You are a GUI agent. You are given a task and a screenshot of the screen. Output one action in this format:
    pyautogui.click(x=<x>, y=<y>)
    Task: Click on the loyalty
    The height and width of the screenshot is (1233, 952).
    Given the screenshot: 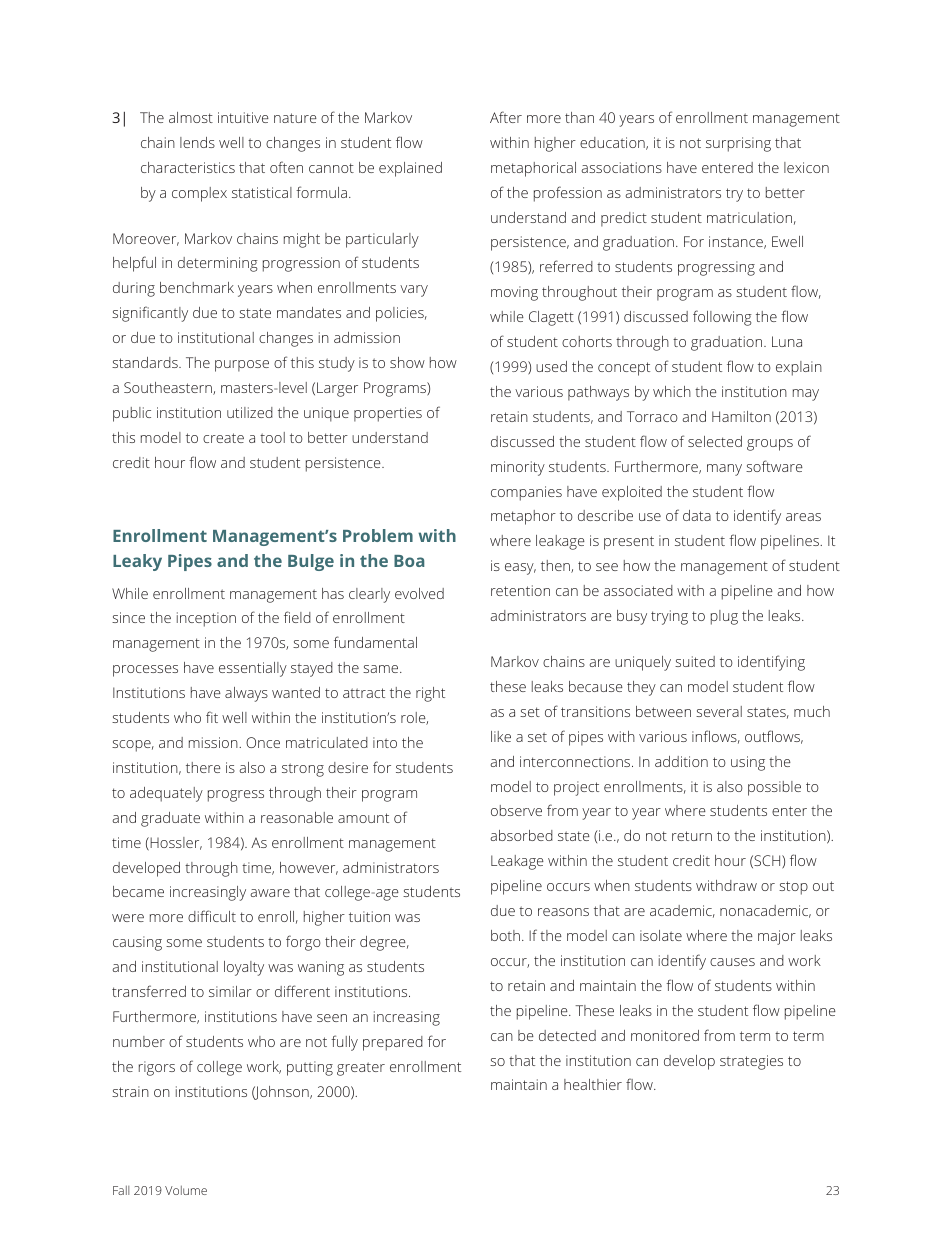 What is the action you would take?
    pyautogui.click(x=244, y=968)
